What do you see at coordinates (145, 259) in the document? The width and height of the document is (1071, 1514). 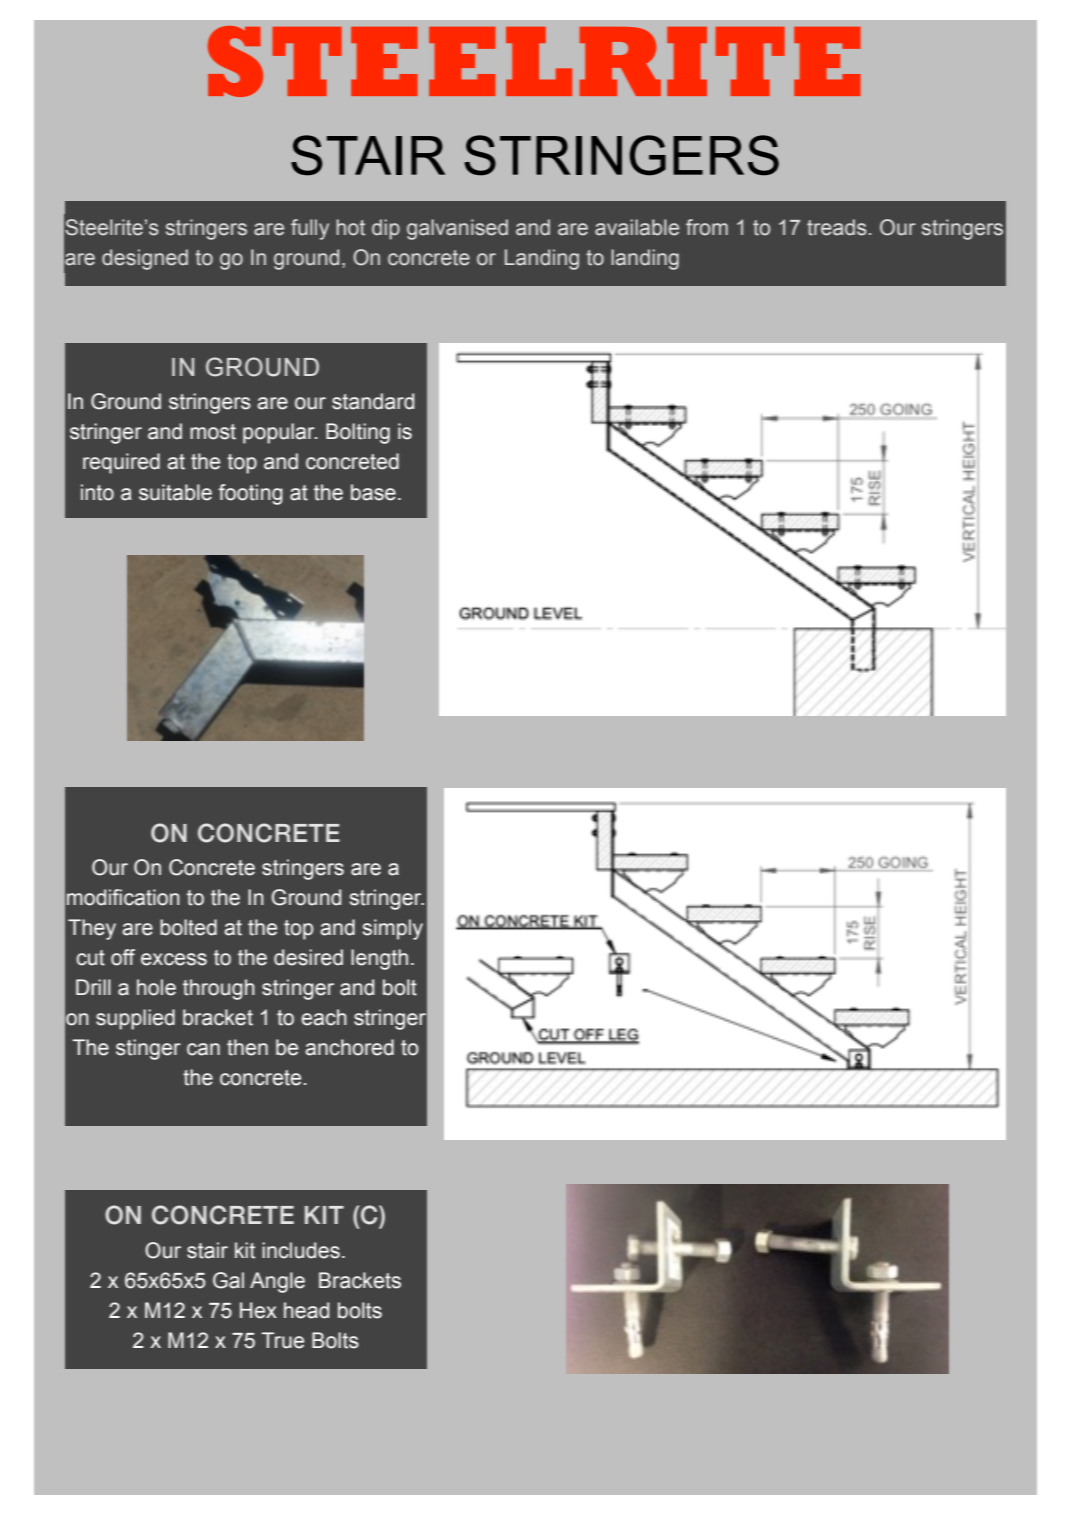 I see `designed` at bounding box center [145, 259].
